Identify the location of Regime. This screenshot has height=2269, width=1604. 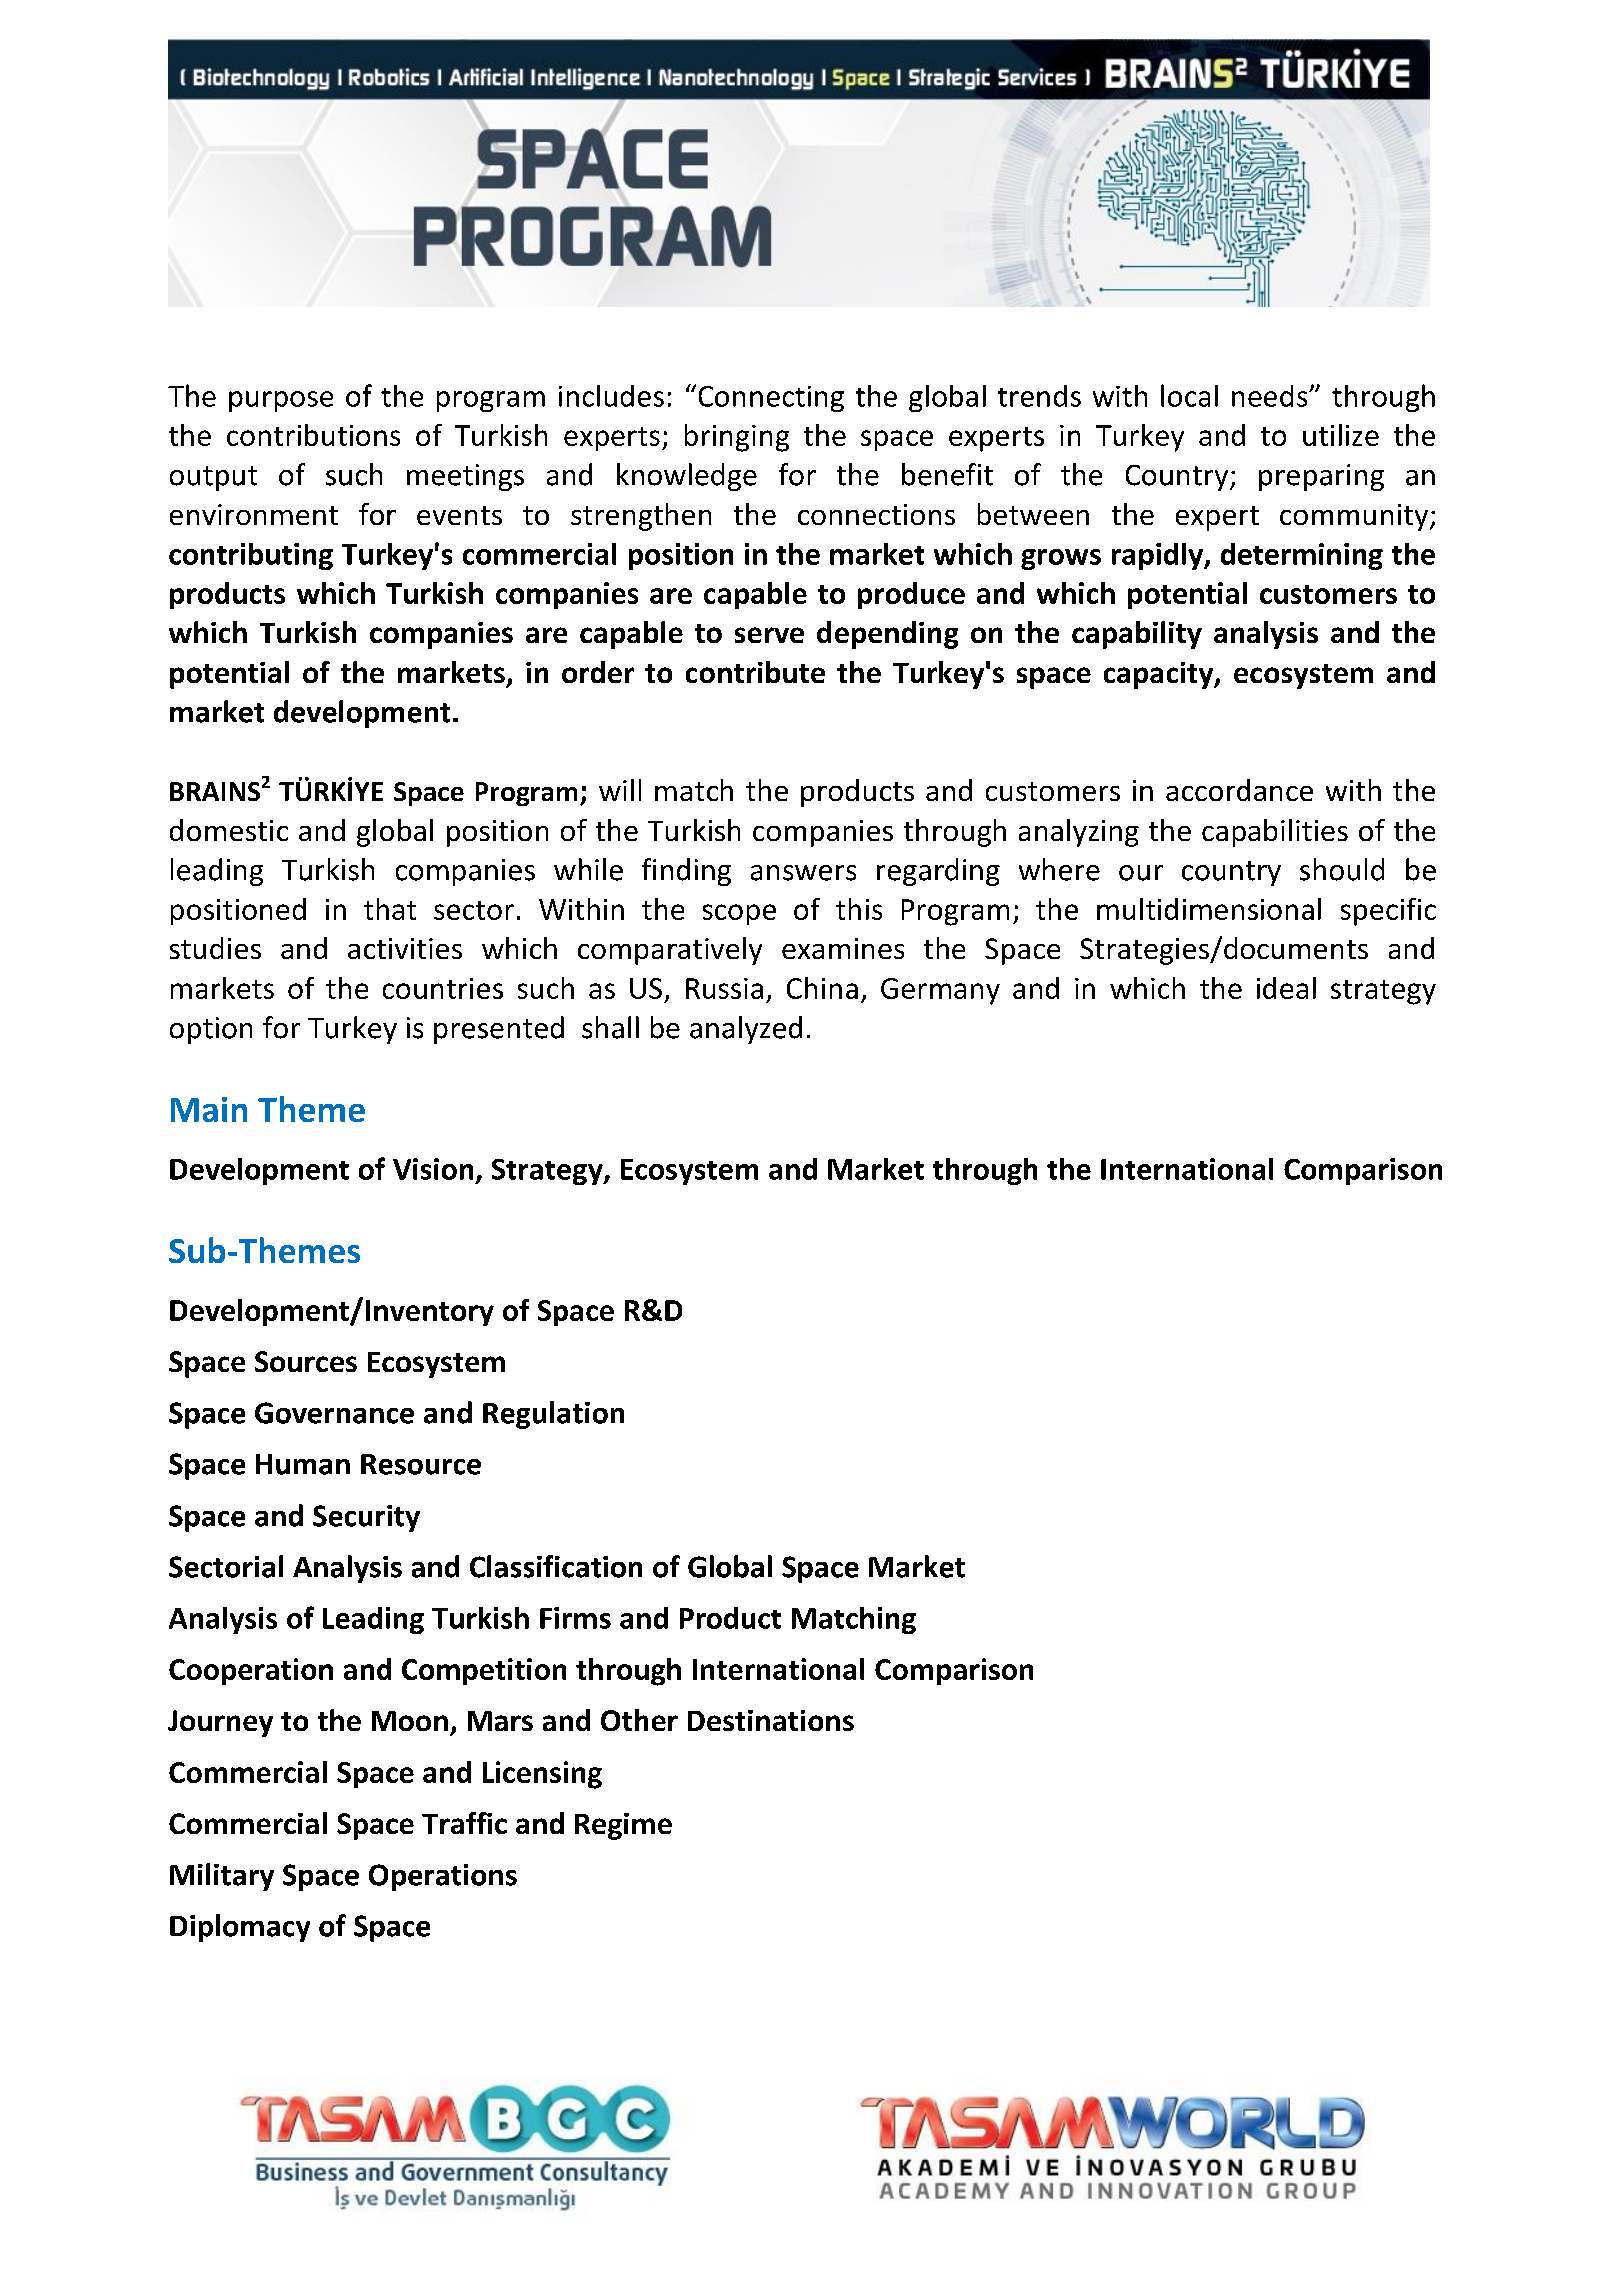
(623, 1826).
